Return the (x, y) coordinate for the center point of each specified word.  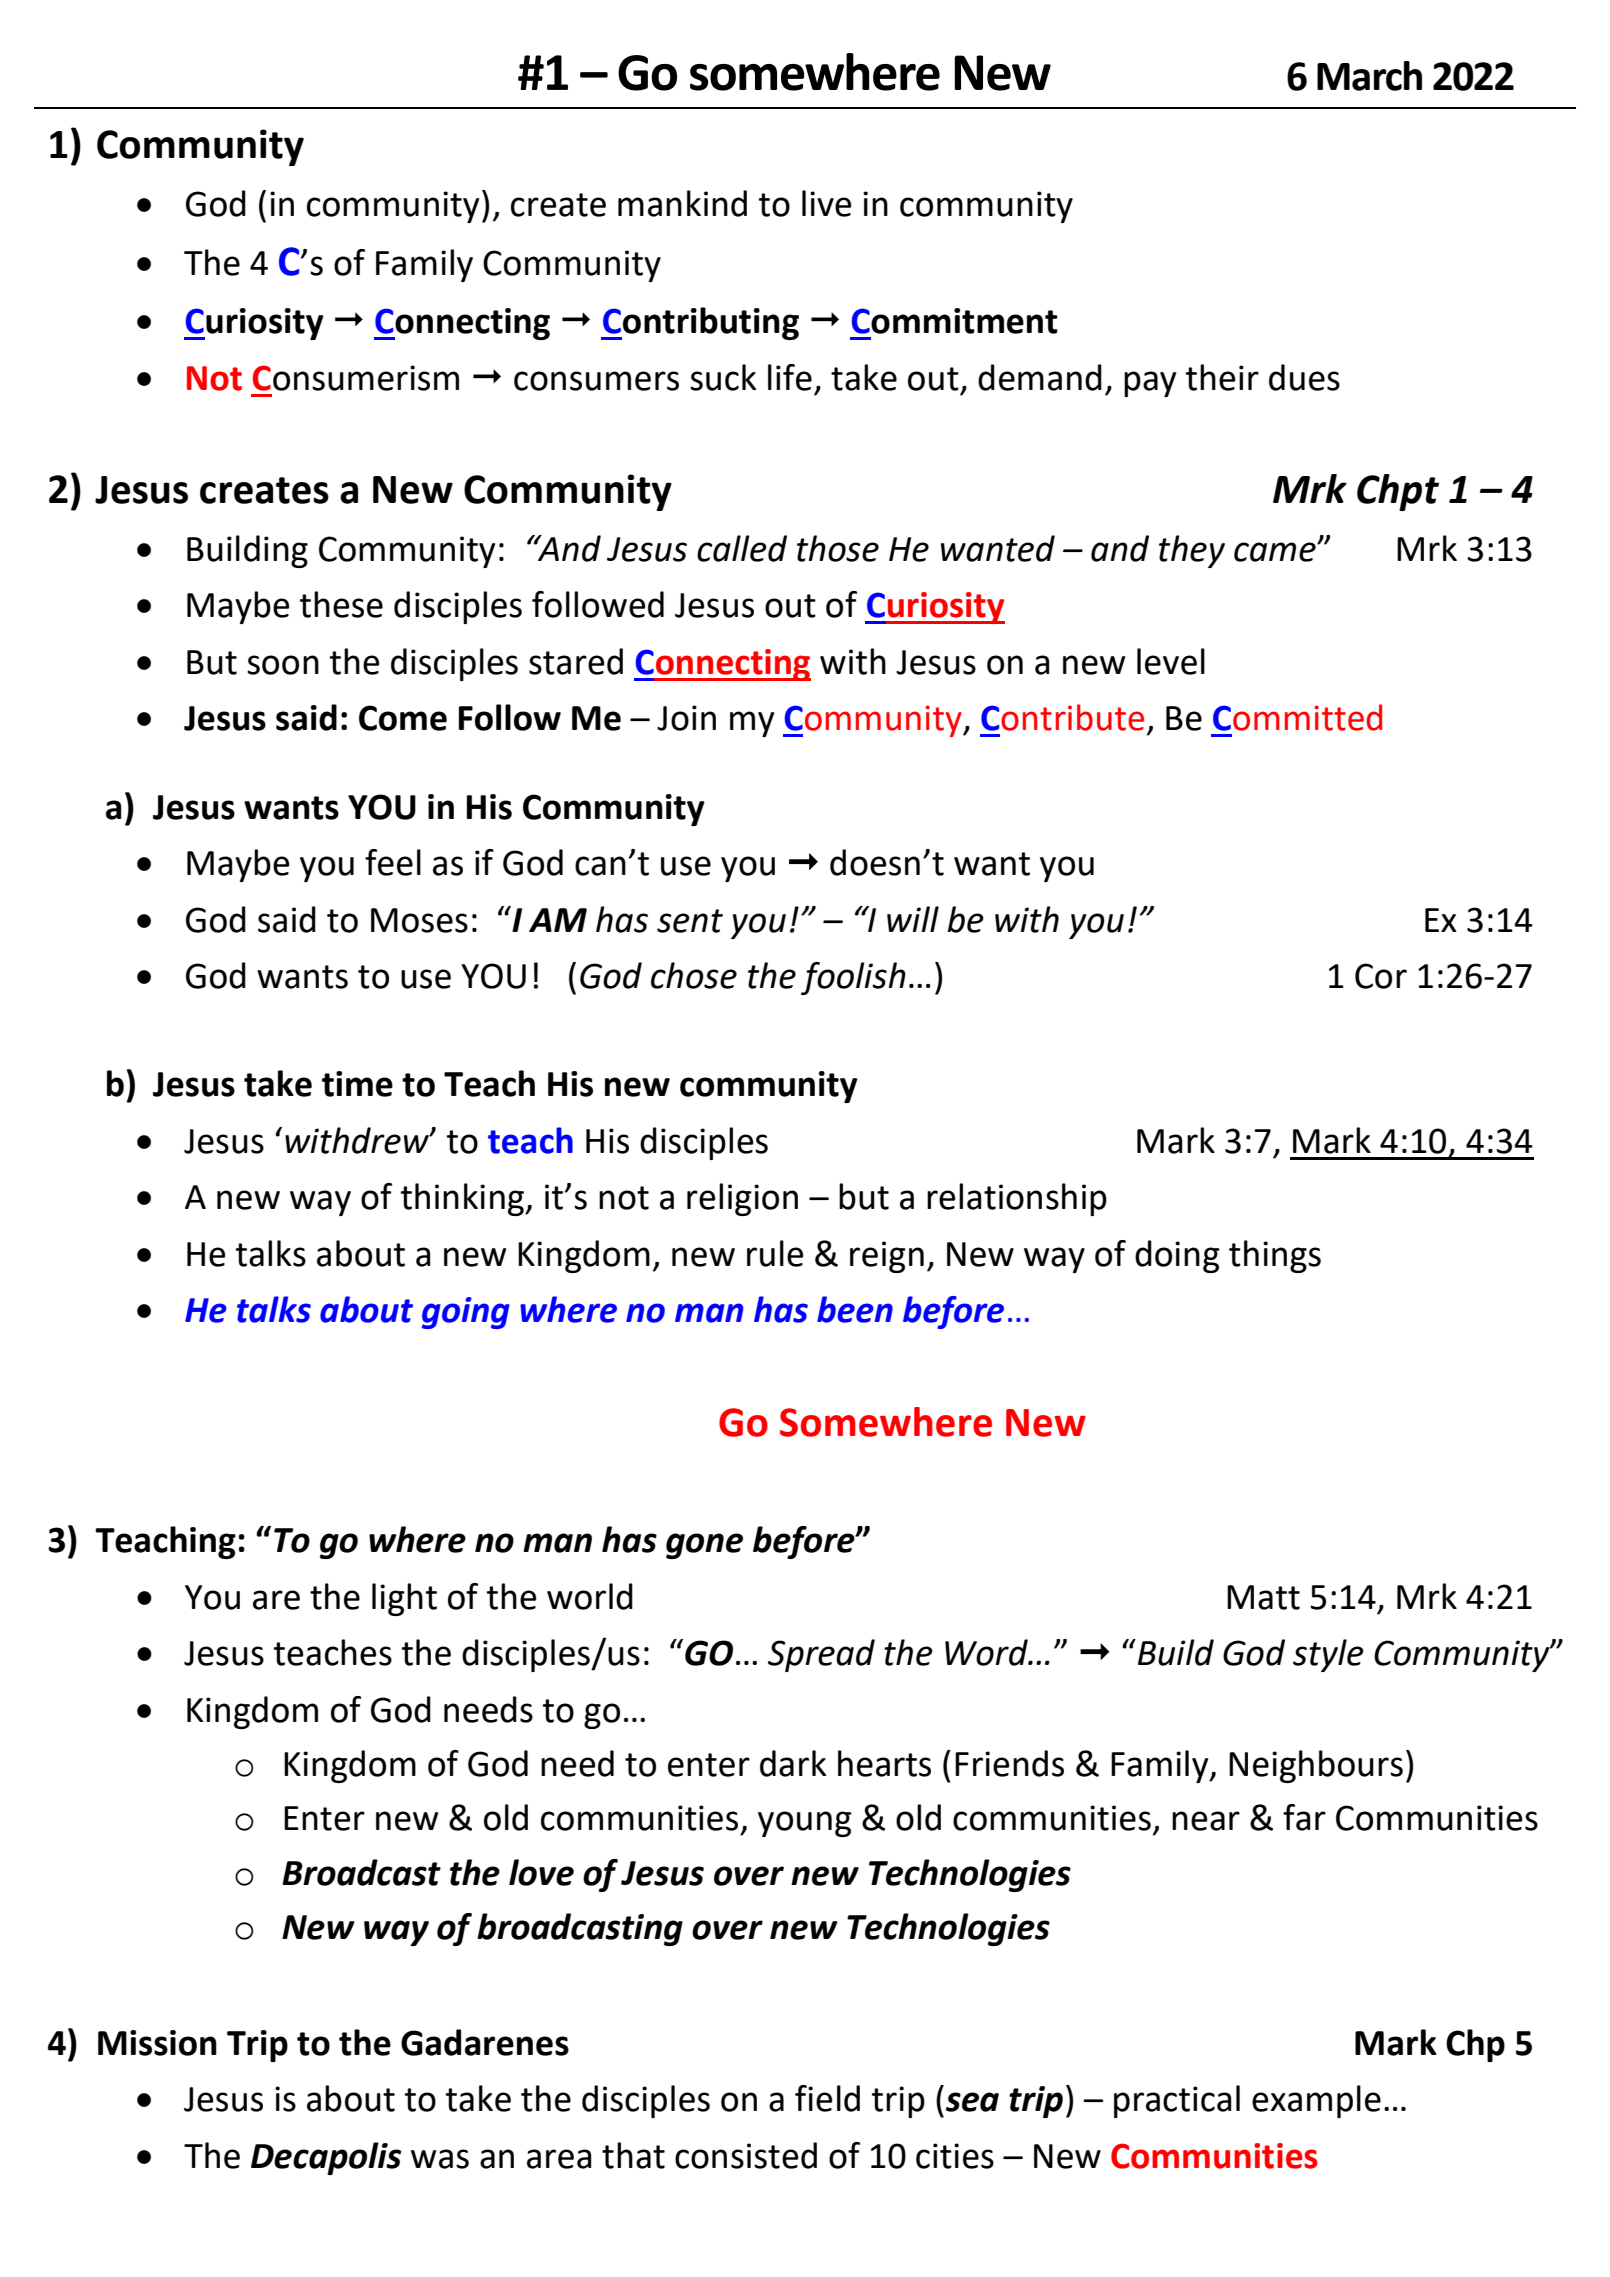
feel (393, 862)
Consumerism (356, 378)
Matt (1263, 1597)
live (827, 203)
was (440, 2159)
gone (704, 1546)
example (1316, 2101)
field (827, 2098)
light (404, 1599)
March (1369, 76)
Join (686, 718)
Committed (1297, 717)
